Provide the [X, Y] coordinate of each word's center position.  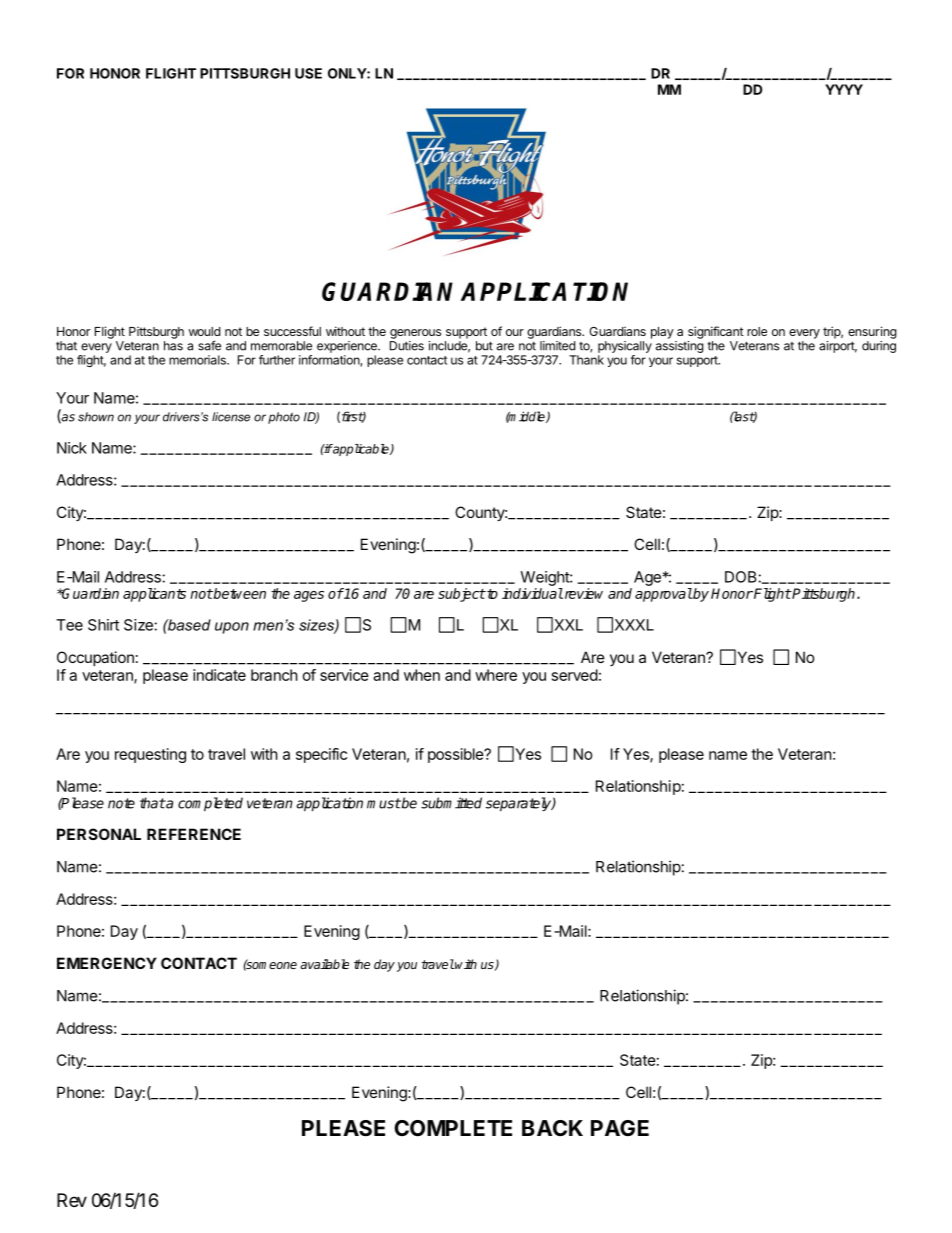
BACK [552, 1128]
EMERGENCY [107, 963]
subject [462, 595]
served [575, 675]
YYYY [844, 89]
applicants [154, 595]
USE [308, 73]
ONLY [348, 73]
